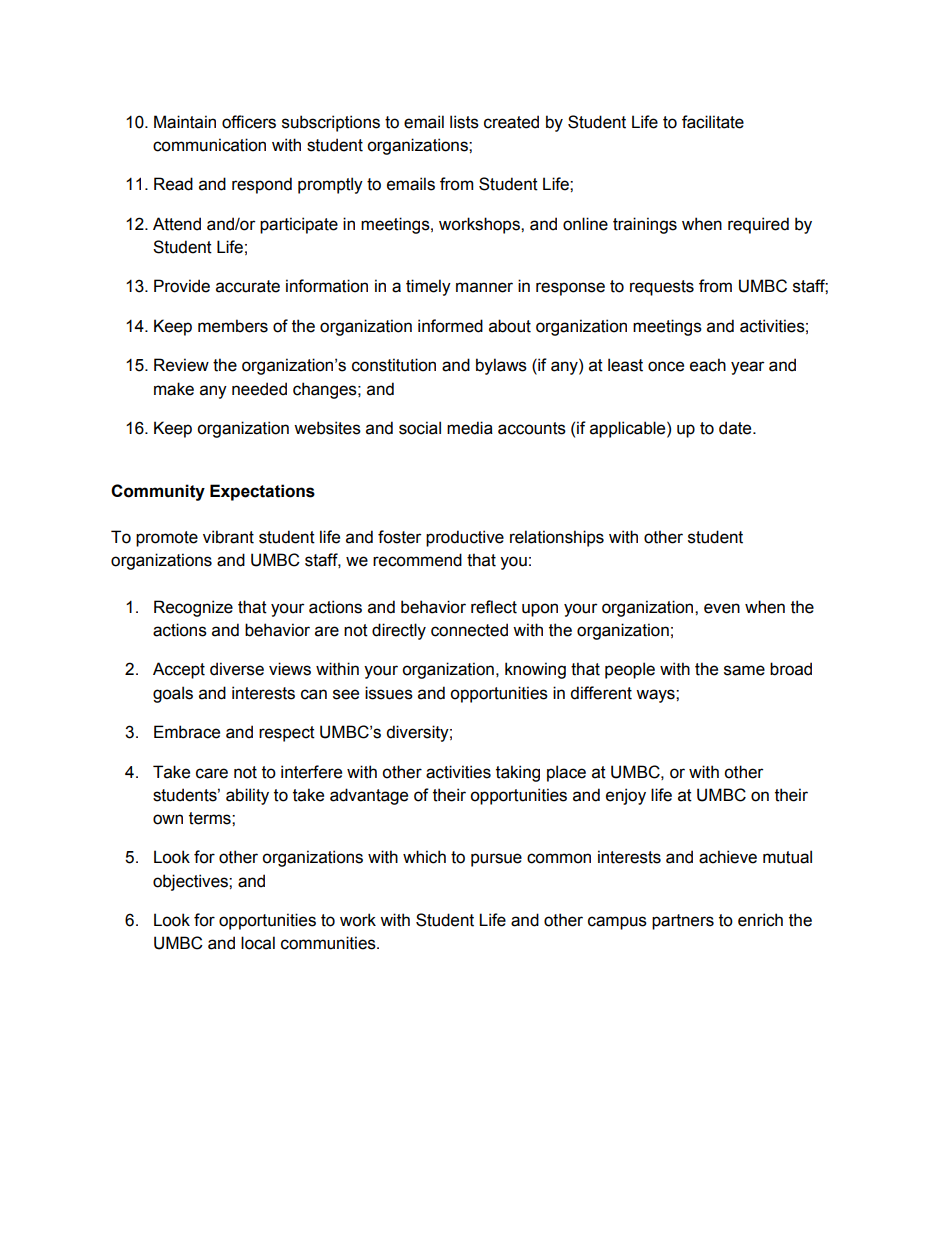 The height and width of the screenshot is (1233, 952). I want to click on informed, so click(450, 326).
